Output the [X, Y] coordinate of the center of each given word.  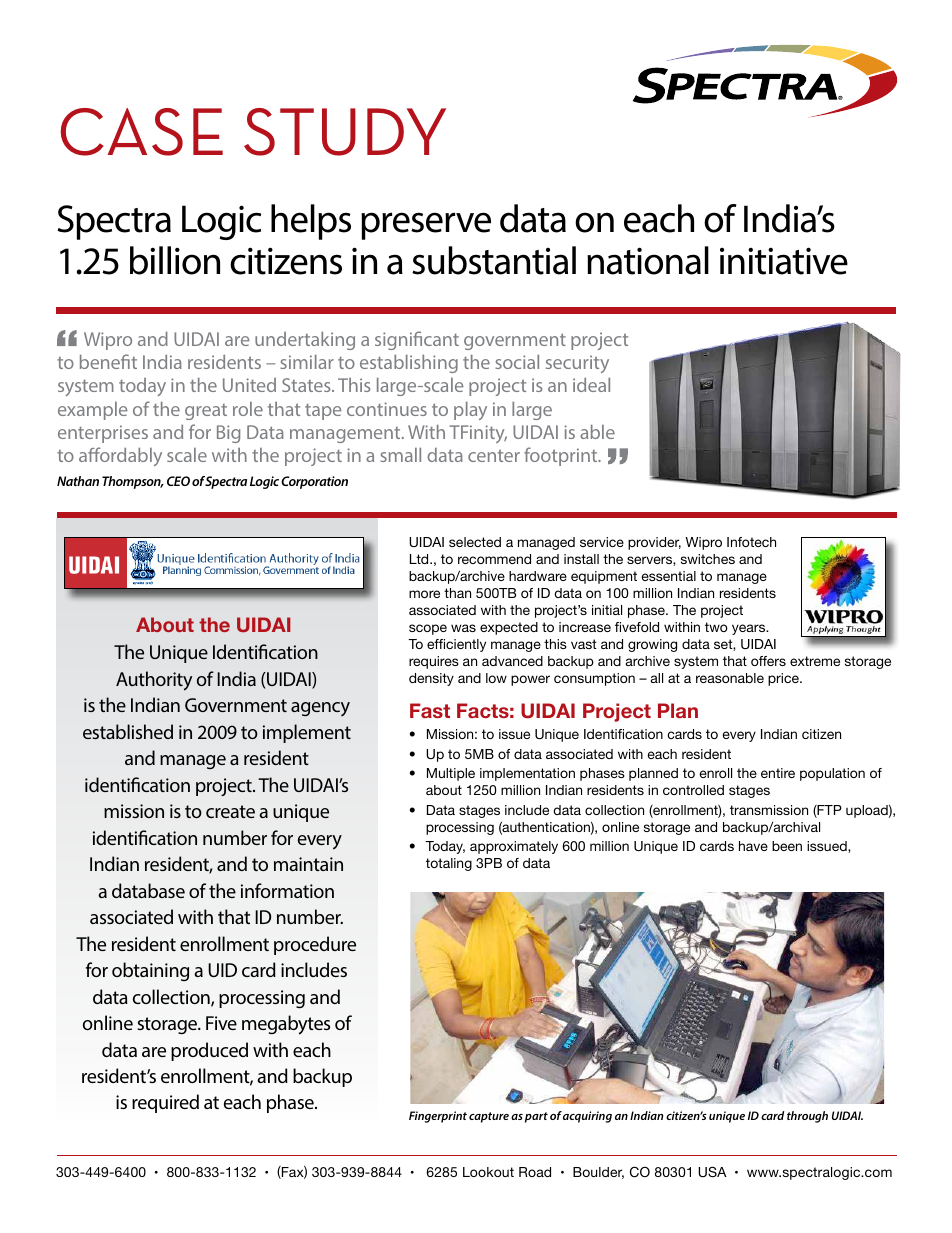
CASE [141, 132]
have [753, 846]
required [165, 1103]
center [494, 455]
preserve [426, 226]
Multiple [451, 774]
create [230, 811]
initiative [784, 261]
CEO [178, 481]
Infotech [751, 542]
